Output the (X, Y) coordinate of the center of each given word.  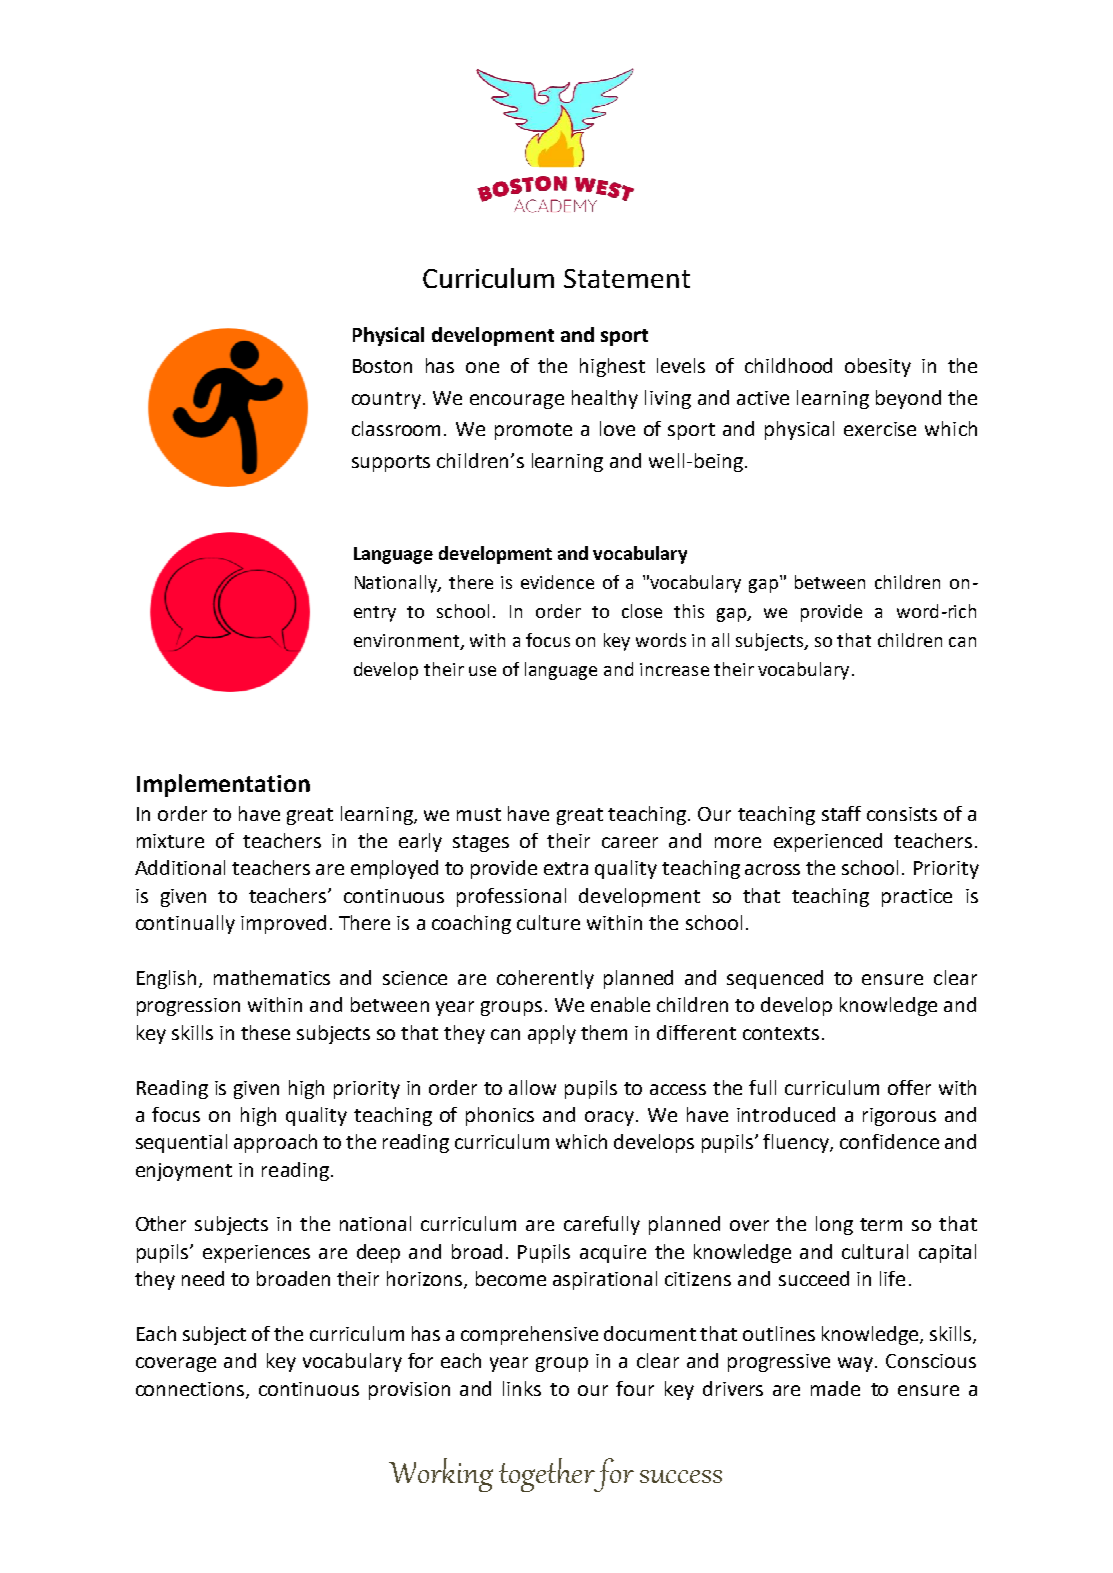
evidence (557, 582)
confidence (889, 1141)
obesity (878, 367)
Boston (382, 366)
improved (283, 924)
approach (275, 1143)
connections (191, 1390)
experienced (828, 842)
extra (566, 868)
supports (391, 463)
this (689, 611)
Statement (627, 278)
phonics (500, 1116)
